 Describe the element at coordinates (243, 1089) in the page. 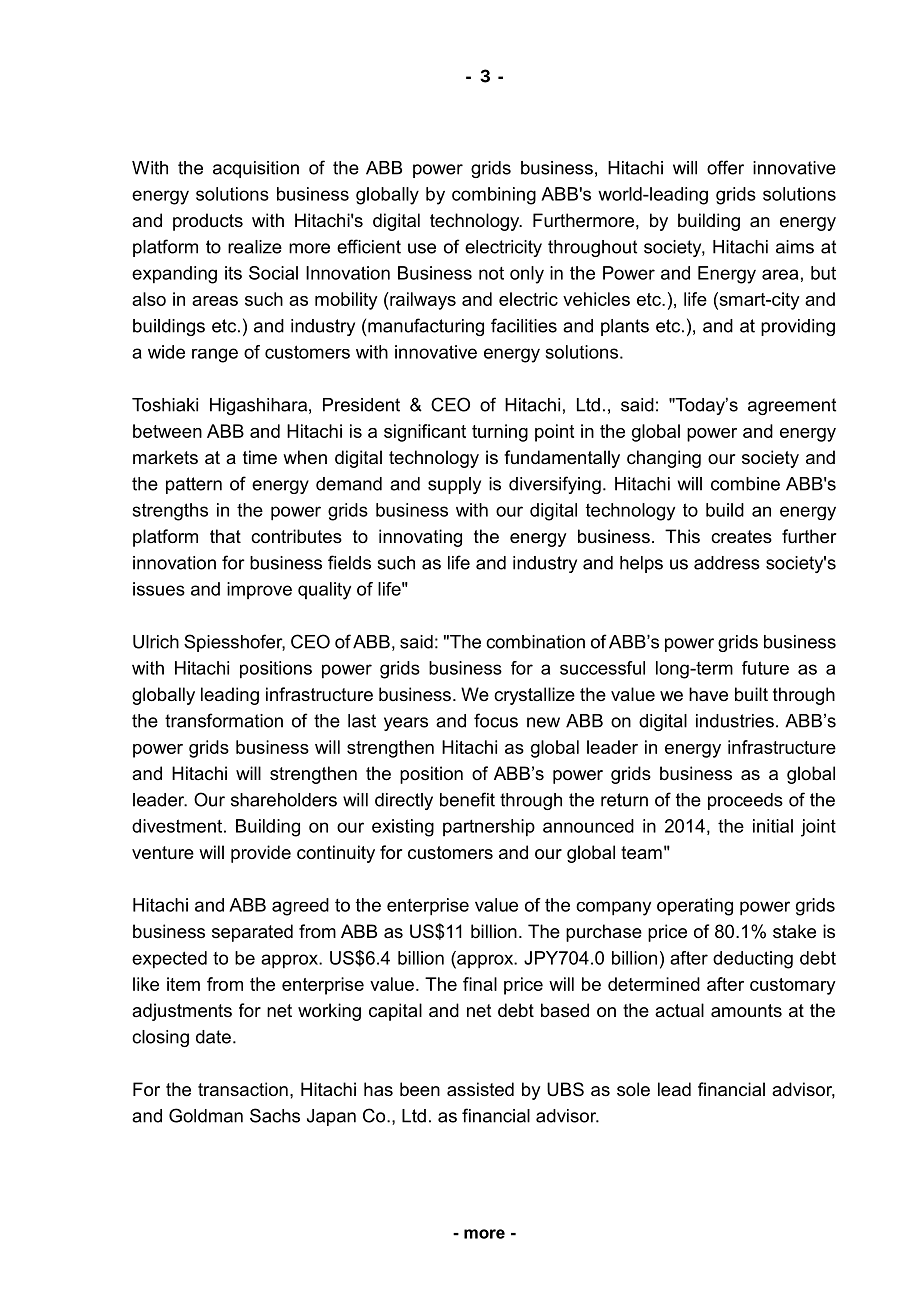

I see `transaction` at that location.
